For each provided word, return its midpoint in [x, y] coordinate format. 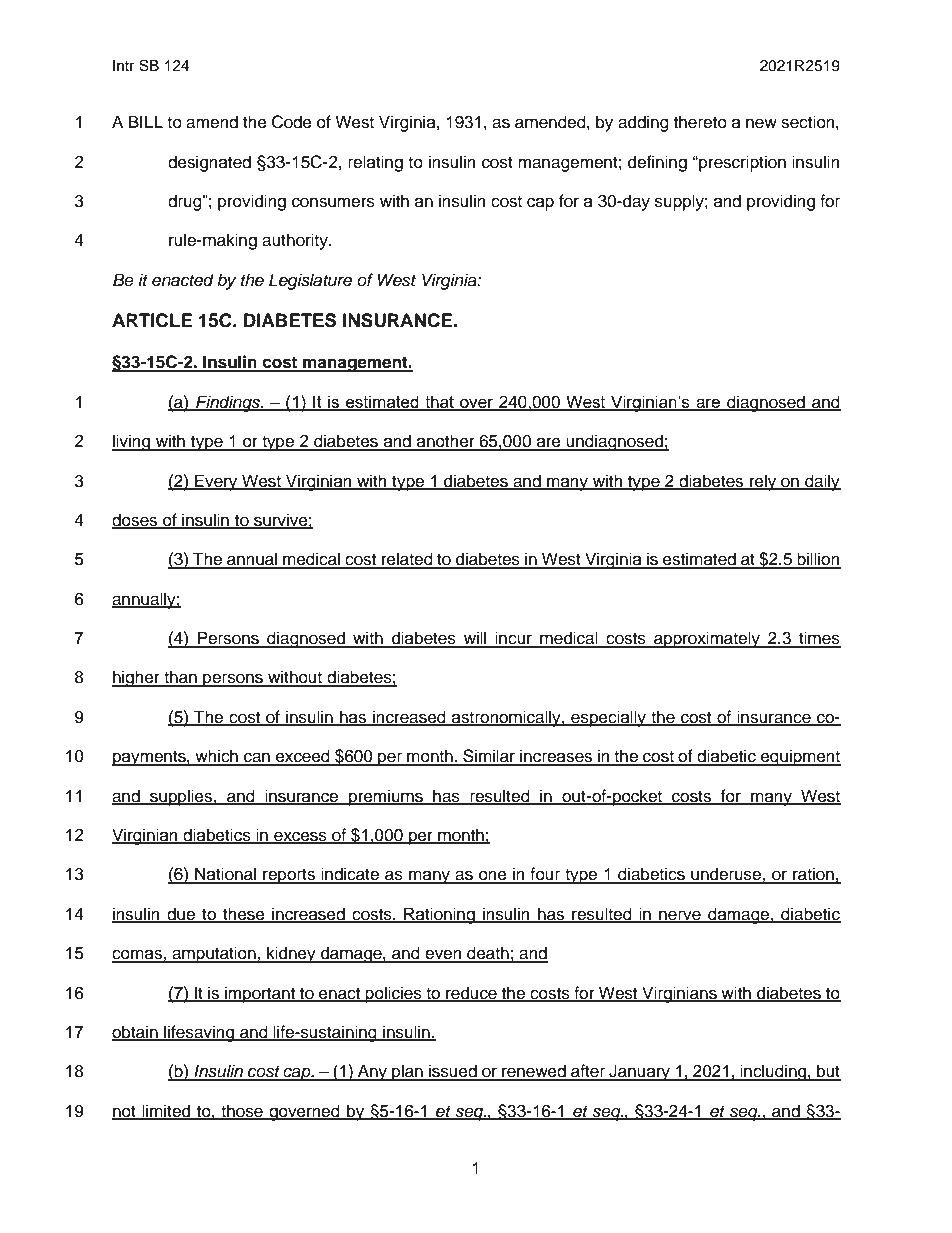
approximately [707, 639]
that [439, 402]
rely [763, 482]
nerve [680, 916]
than [180, 678]
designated [209, 163]
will [475, 639]
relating [375, 163]
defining [657, 163]
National [225, 875]
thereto [700, 122]
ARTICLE [152, 320]
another [446, 442]
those [242, 1111]
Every [216, 482]
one [493, 876]
